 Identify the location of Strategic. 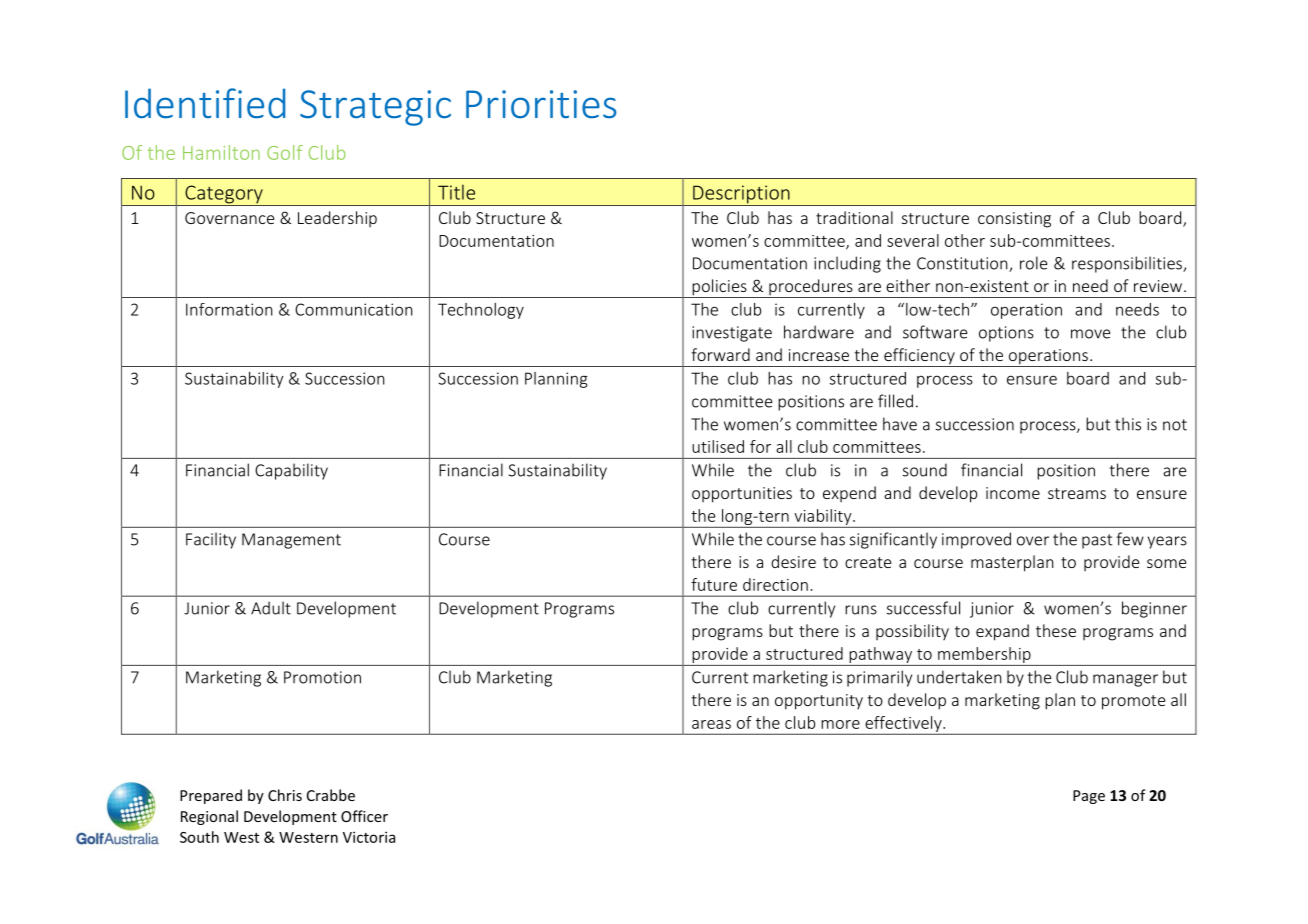
(375, 108).
